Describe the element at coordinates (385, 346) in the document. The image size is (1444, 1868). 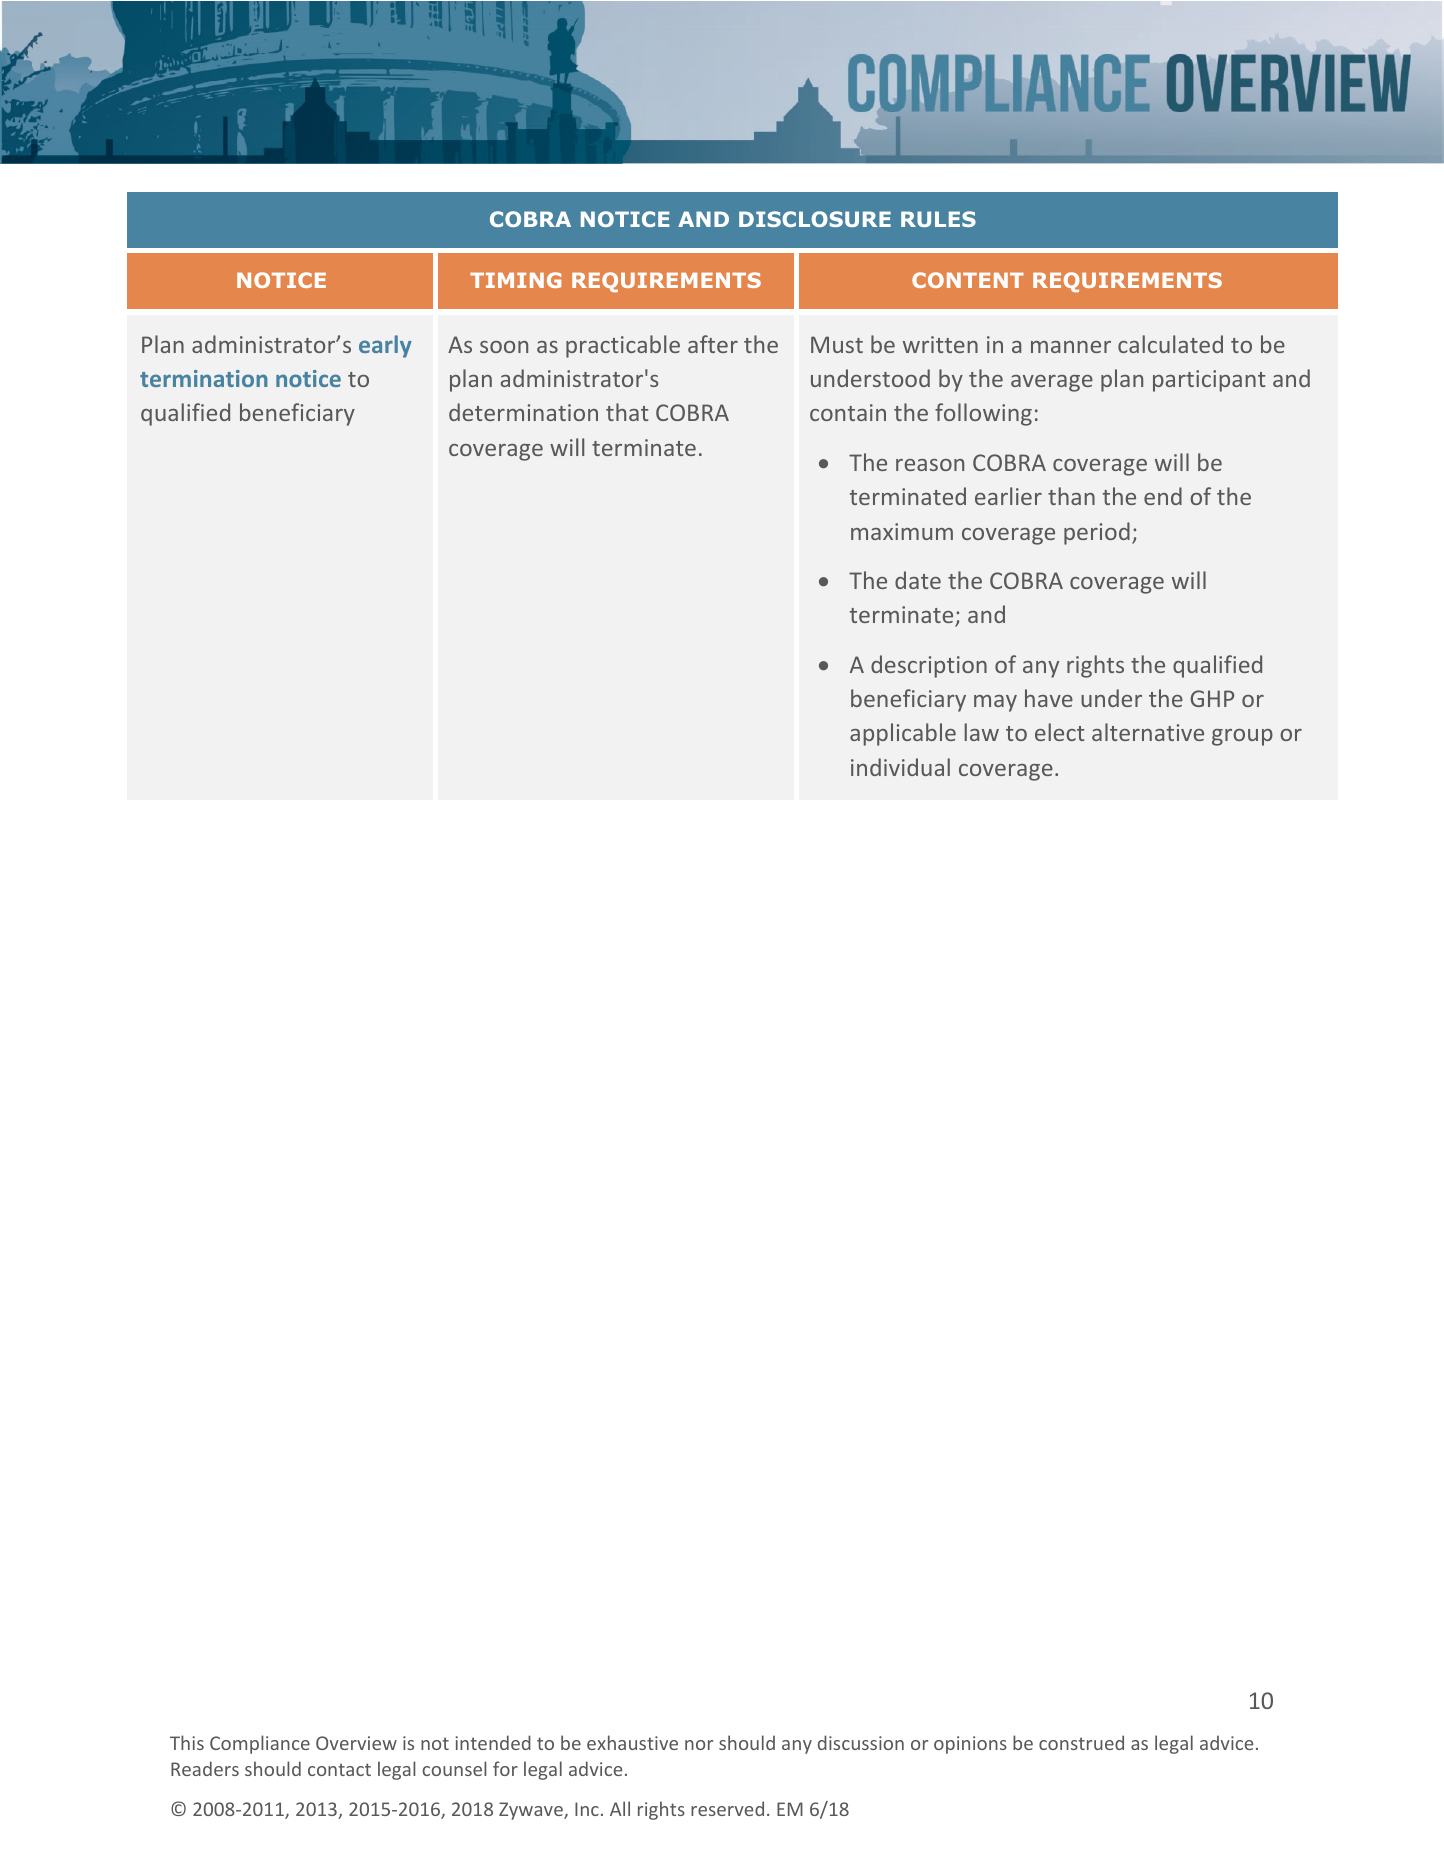
I see `early` at that location.
